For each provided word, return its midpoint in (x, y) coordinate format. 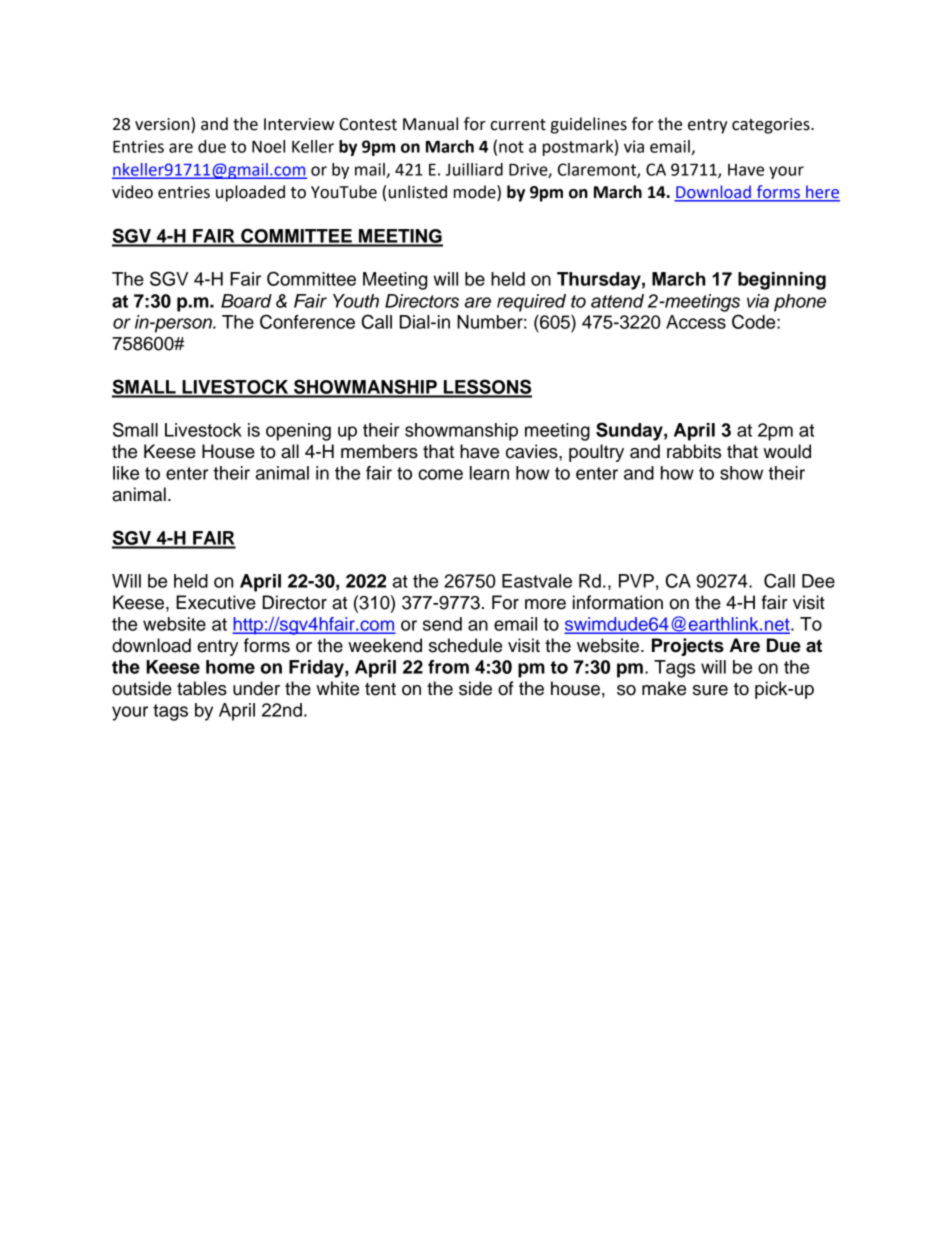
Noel (268, 146)
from (448, 667)
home (230, 667)
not (511, 147)
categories (772, 126)
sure (710, 690)
